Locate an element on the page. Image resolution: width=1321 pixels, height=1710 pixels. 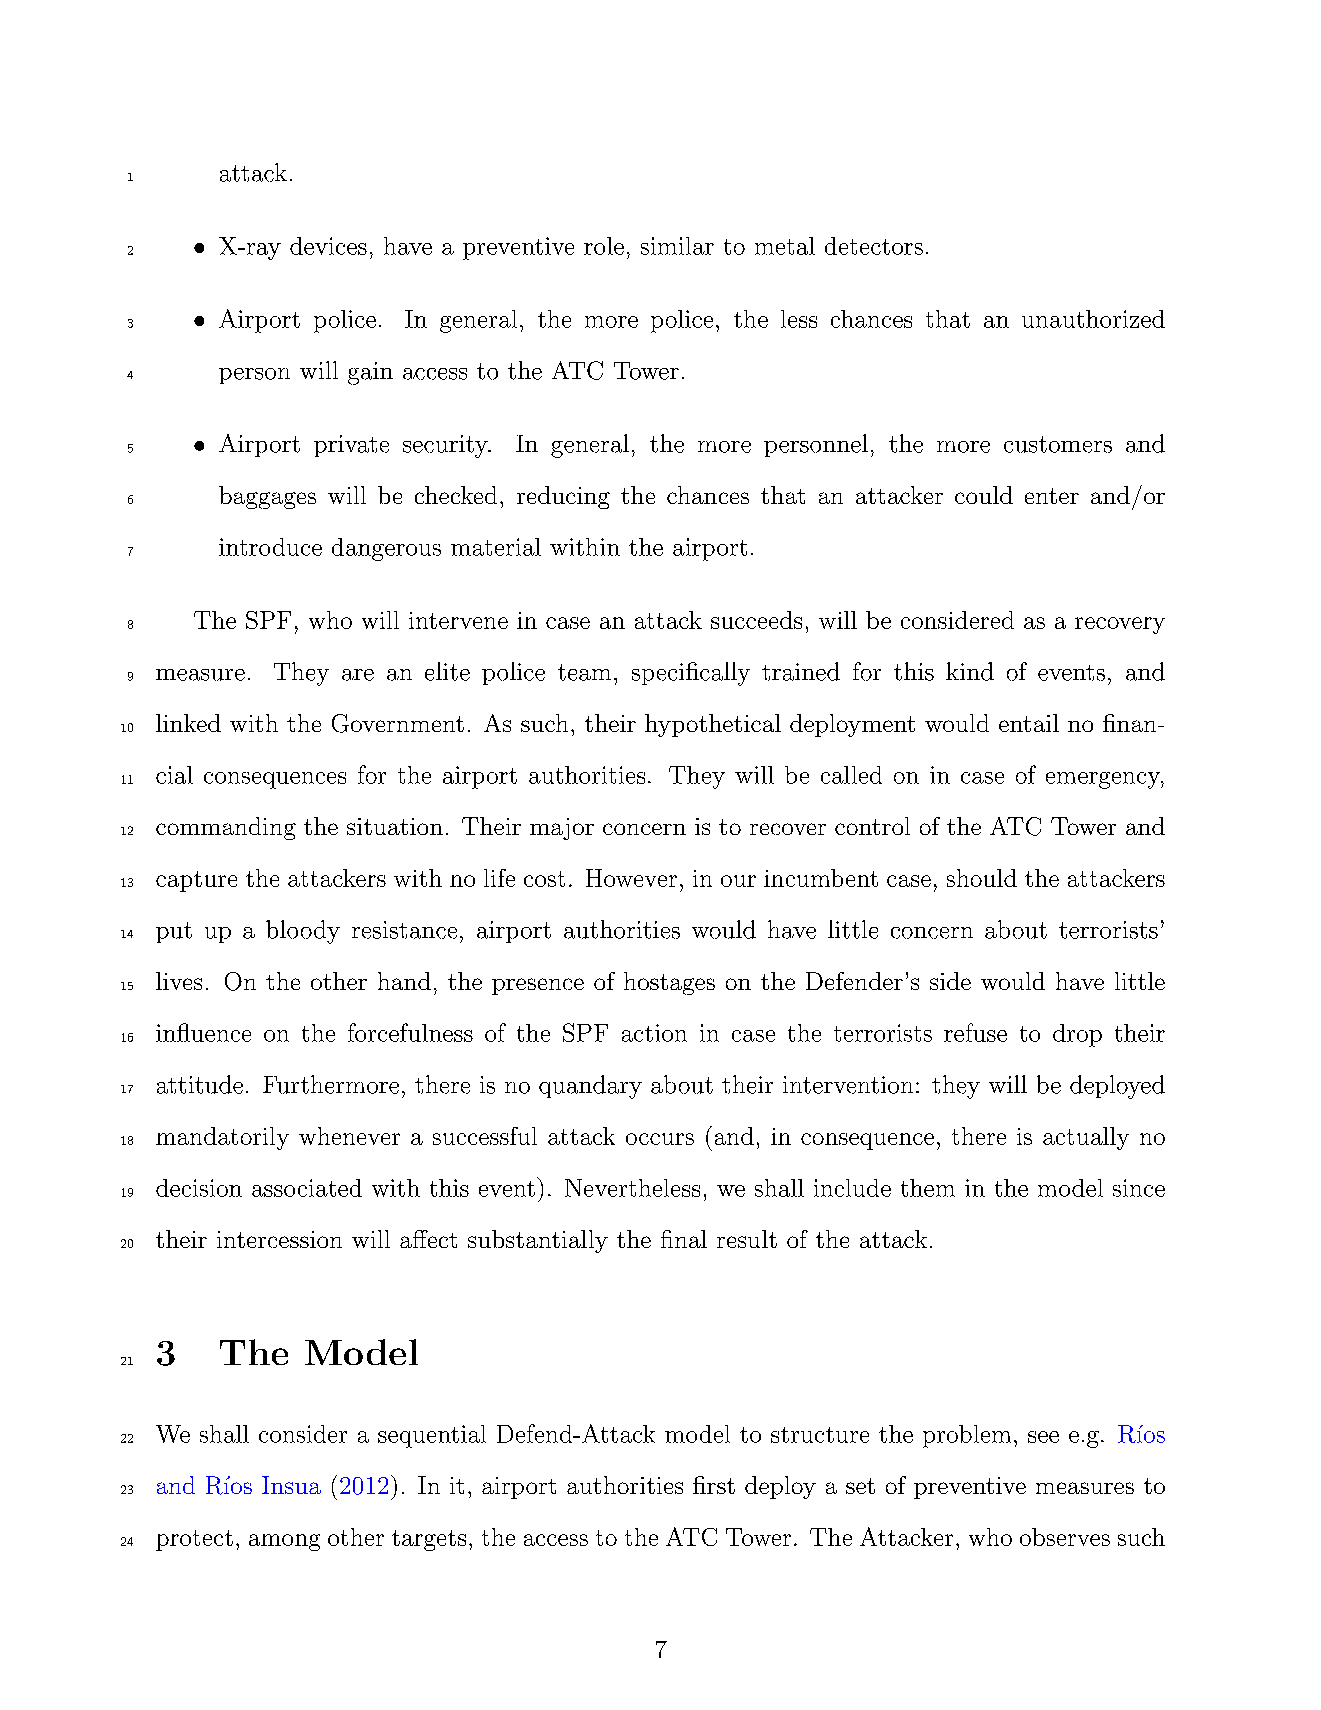
unauthorized is located at coordinates (1093, 319).
